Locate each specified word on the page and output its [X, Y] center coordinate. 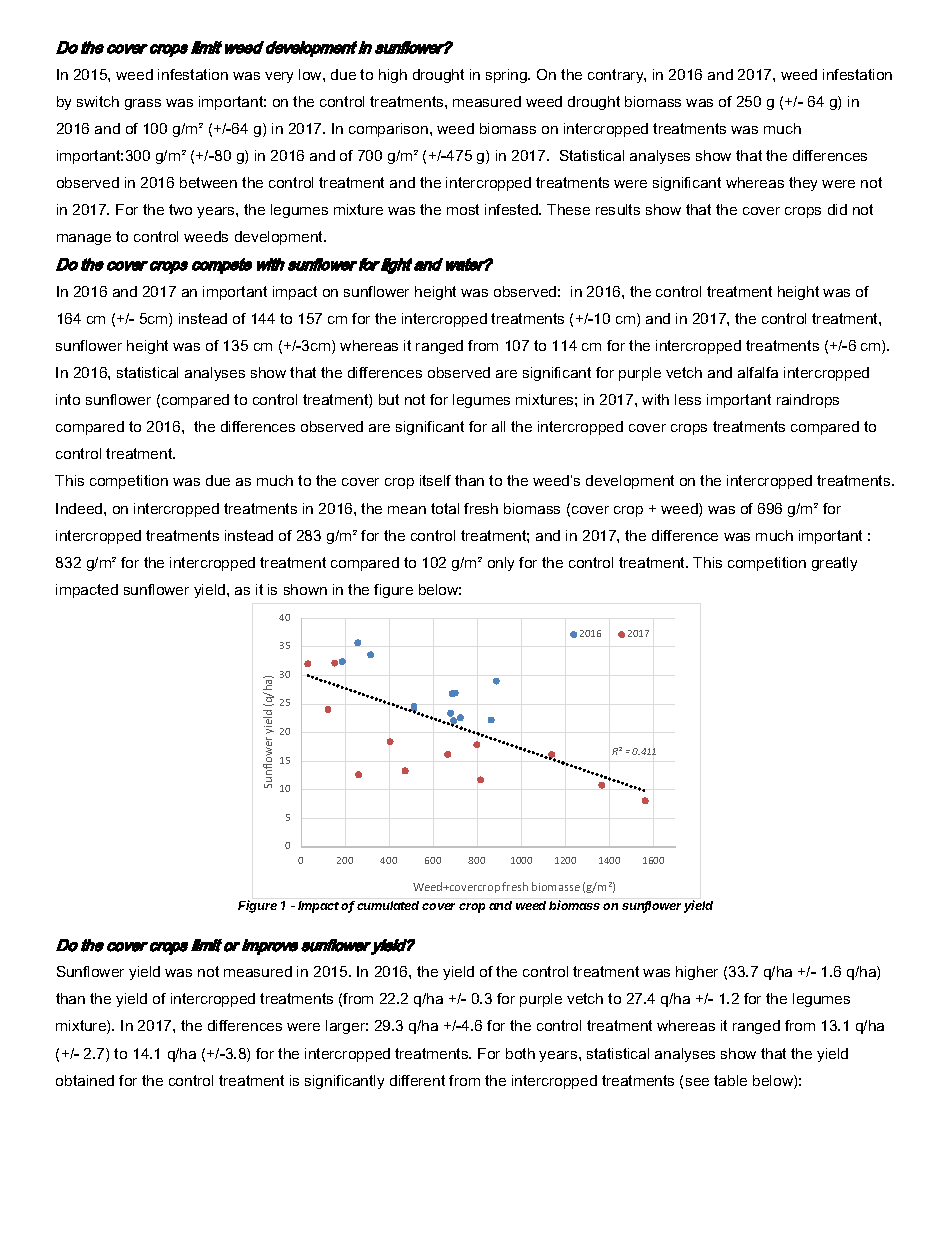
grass [143, 104]
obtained [85, 1080]
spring [507, 76]
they [803, 184]
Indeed [80, 508]
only [501, 564]
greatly [834, 564]
